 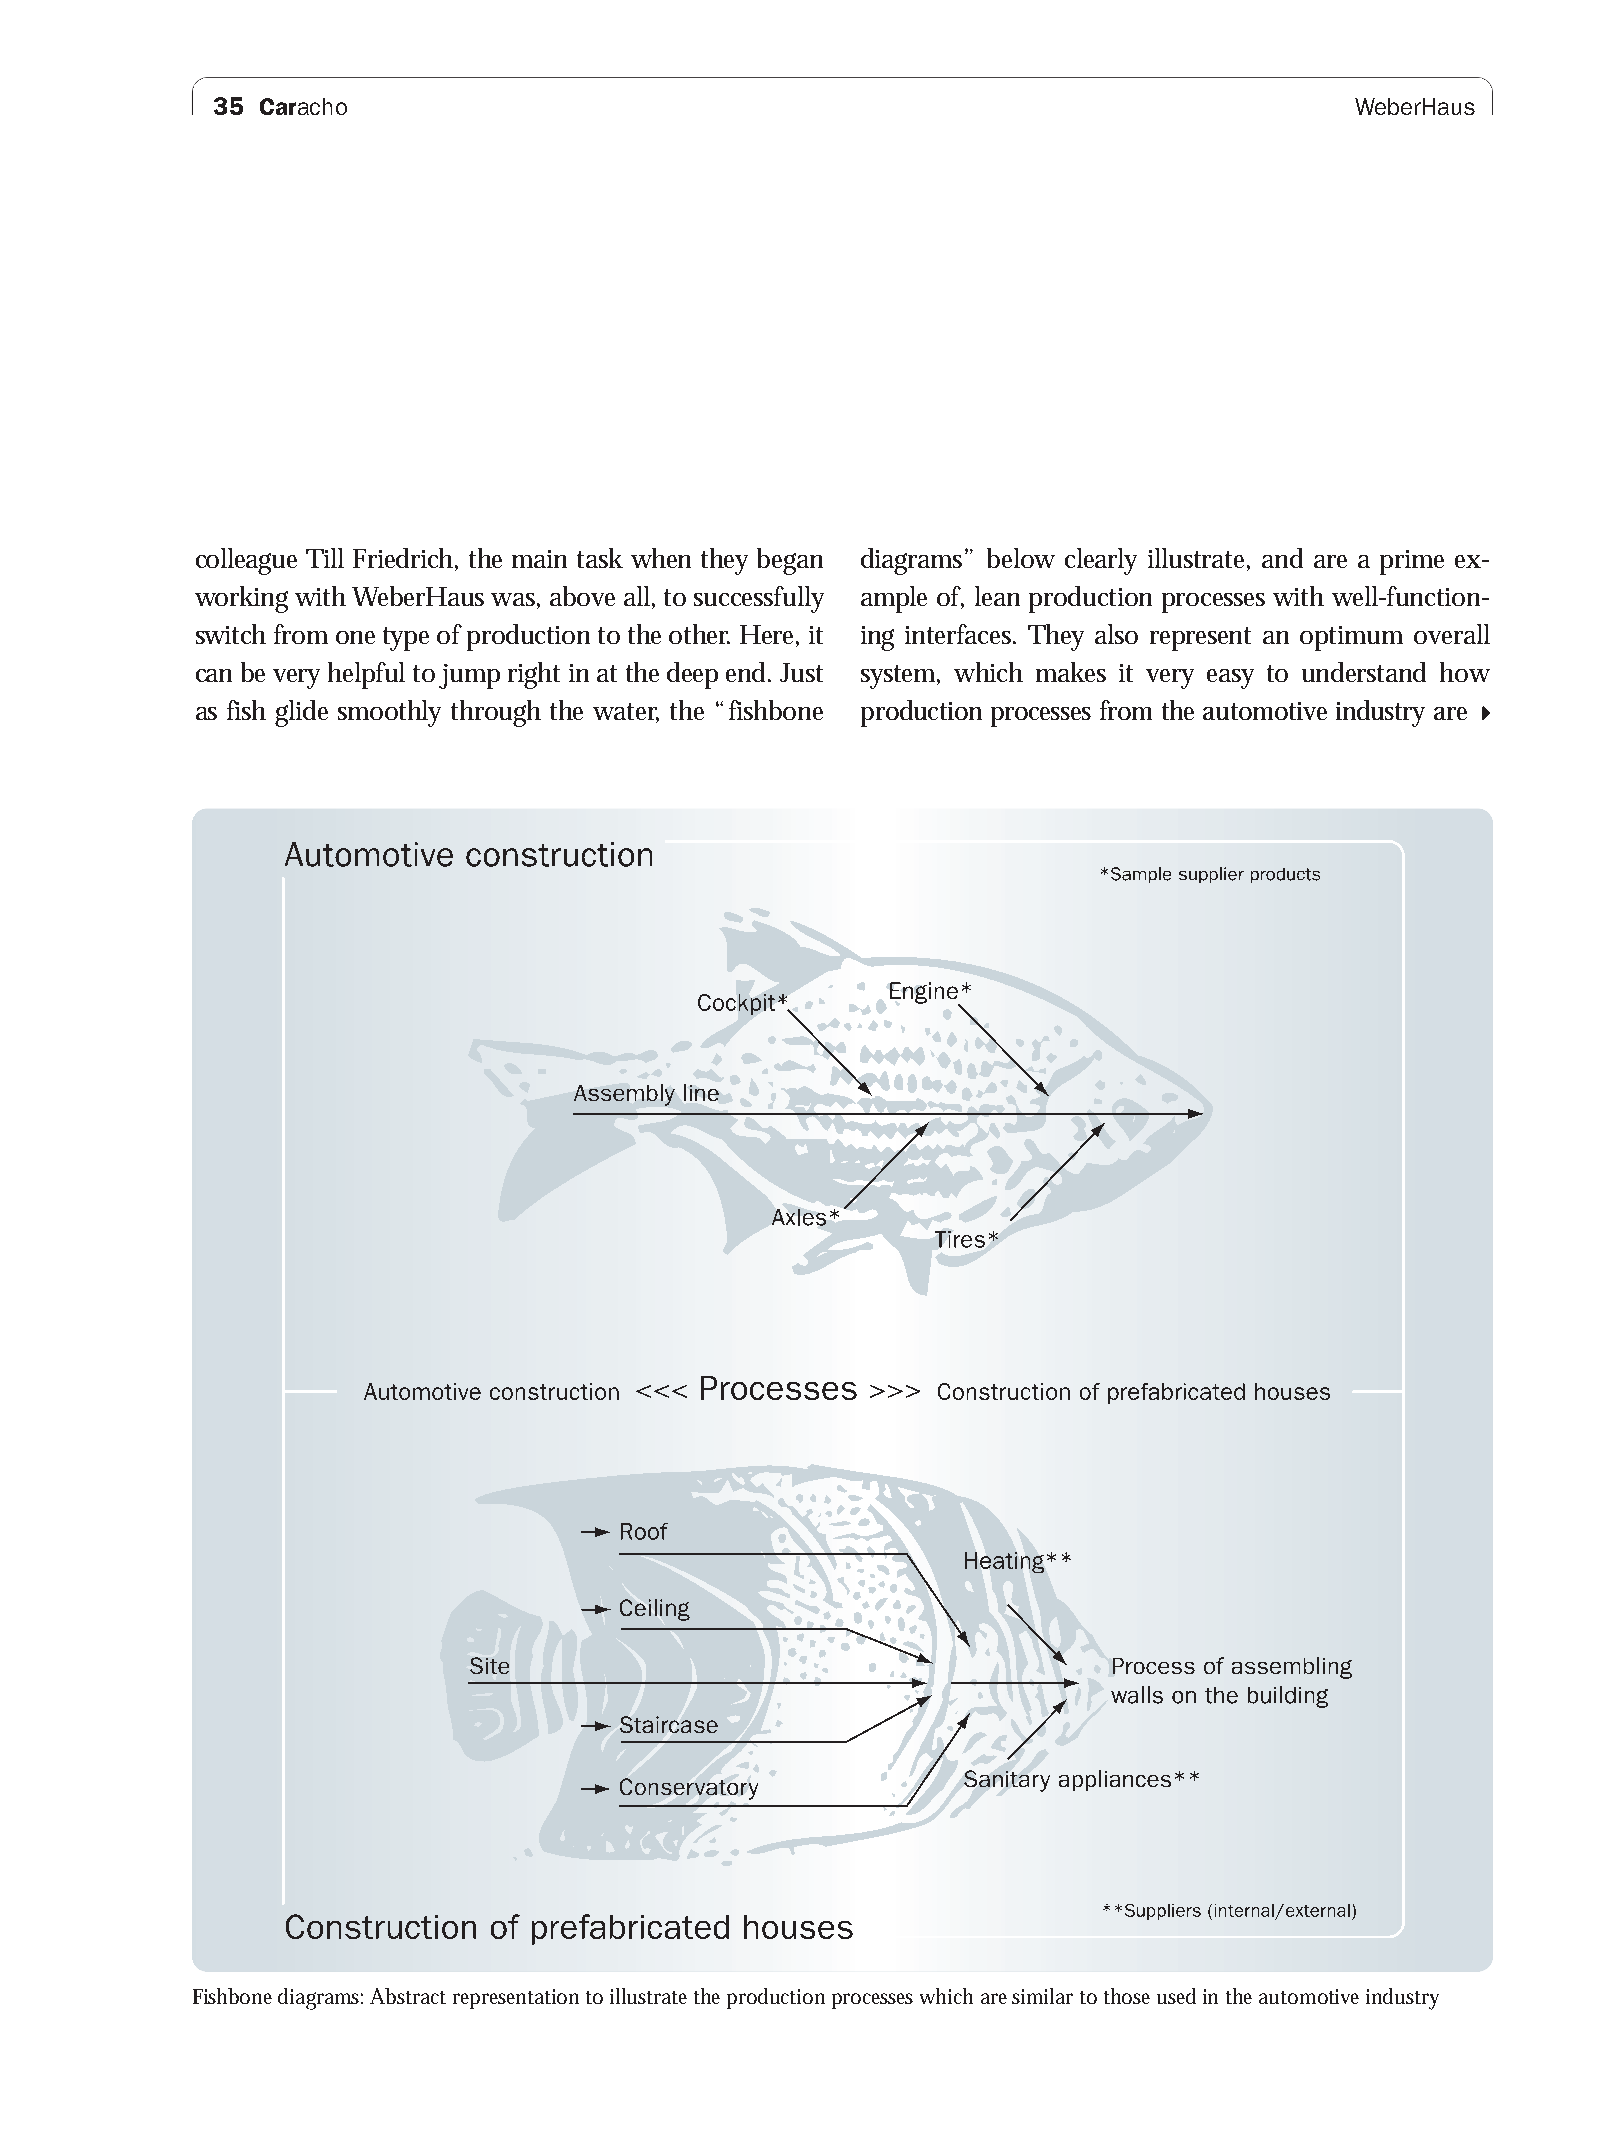 What do you see at coordinates (1351, 638) in the screenshot?
I see `optimum` at bounding box center [1351, 638].
